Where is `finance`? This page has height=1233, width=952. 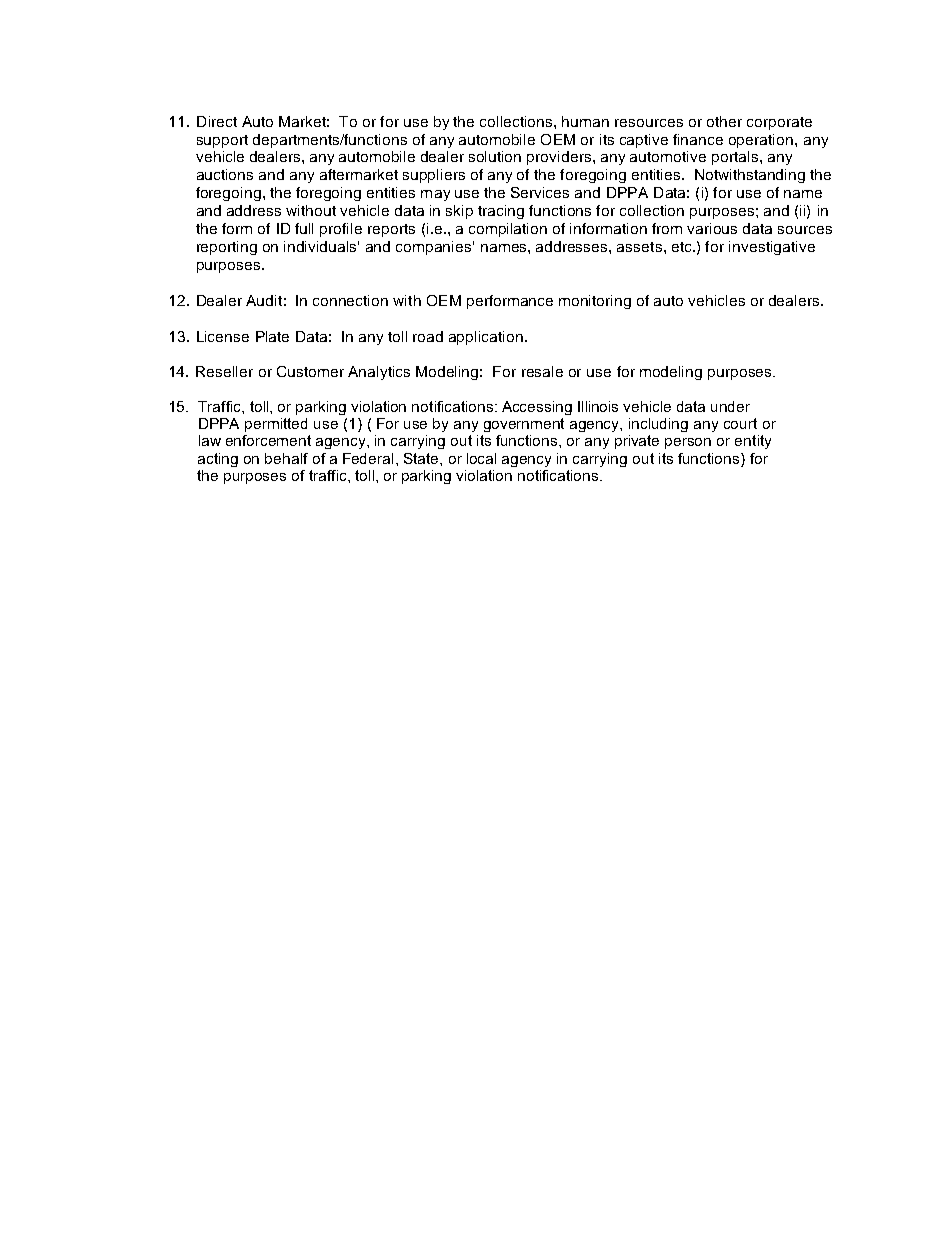
finance is located at coordinates (698, 139).
